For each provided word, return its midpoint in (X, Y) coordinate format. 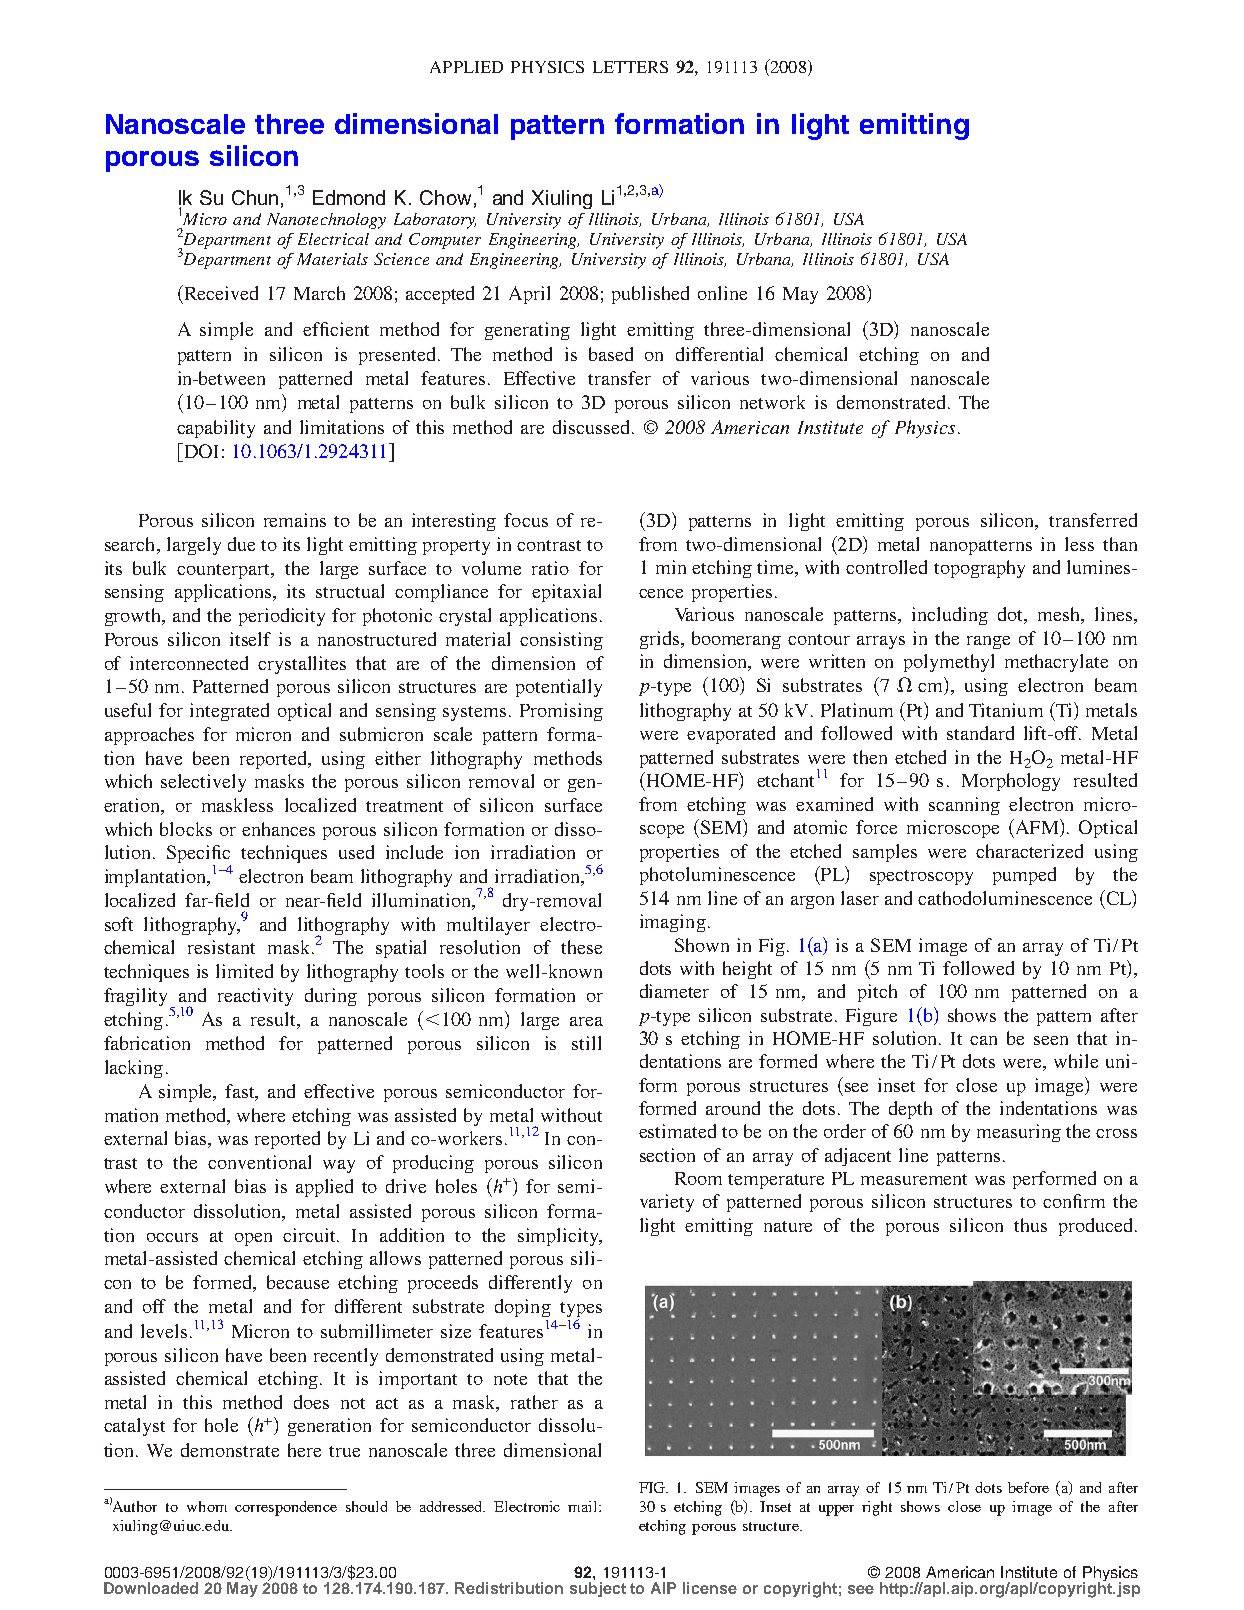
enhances (278, 829)
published (650, 295)
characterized (1029, 851)
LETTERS (630, 67)
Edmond (349, 197)
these (581, 947)
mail (584, 1506)
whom (207, 1506)
